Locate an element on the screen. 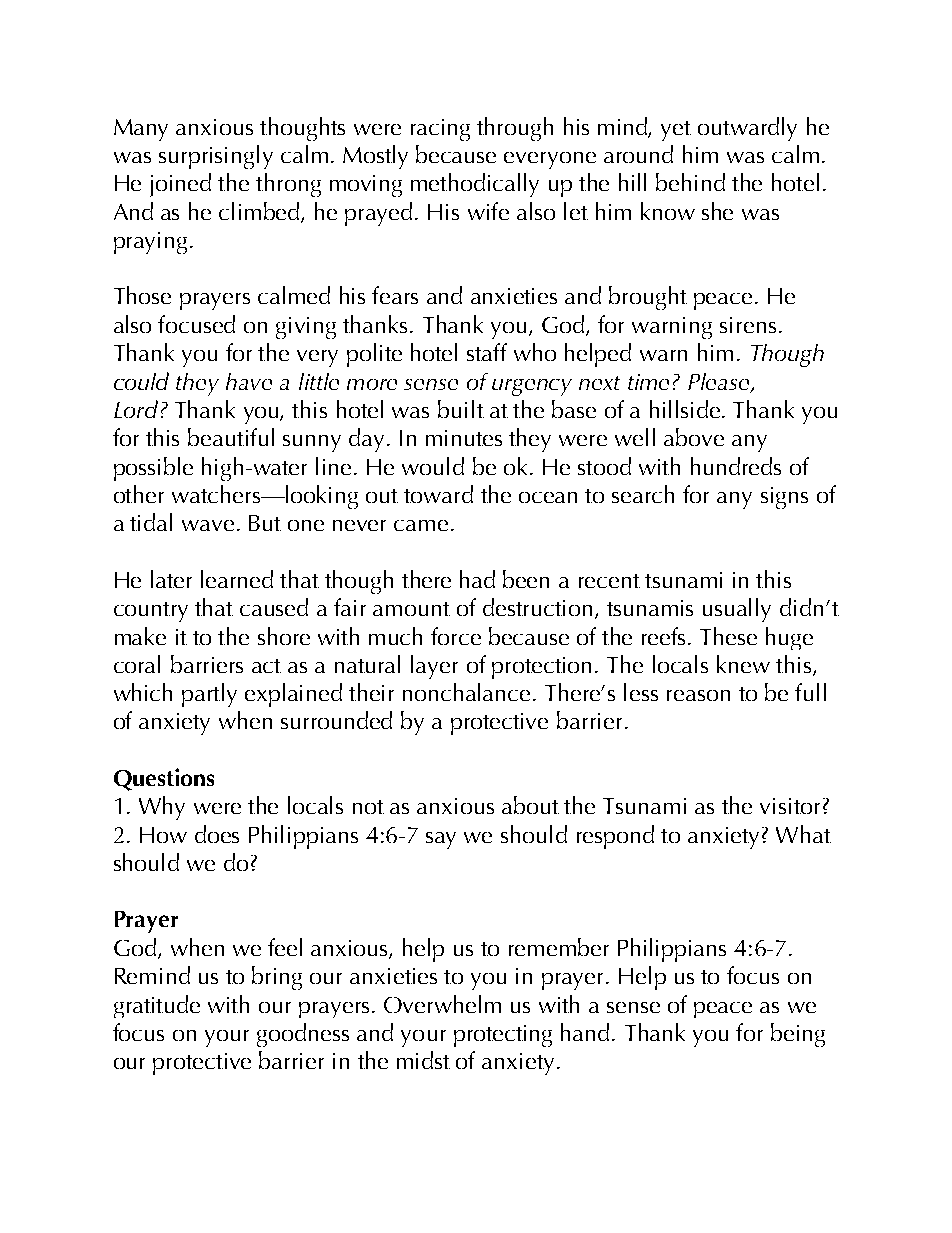 The height and width of the screenshot is (1233, 952). staff is located at coordinates (487, 352).
